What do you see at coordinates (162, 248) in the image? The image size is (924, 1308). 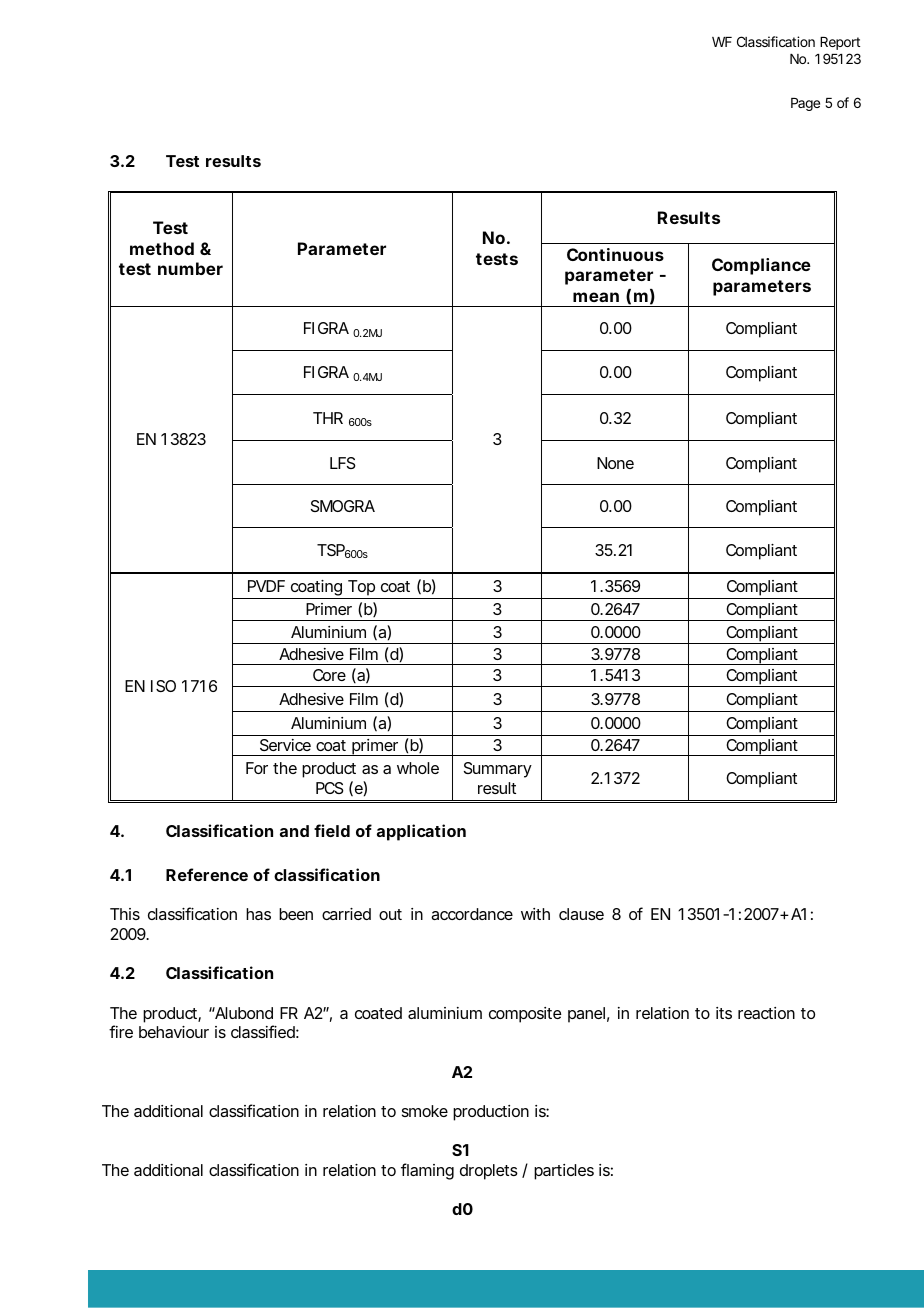 I see `method` at bounding box center [162, 248].
